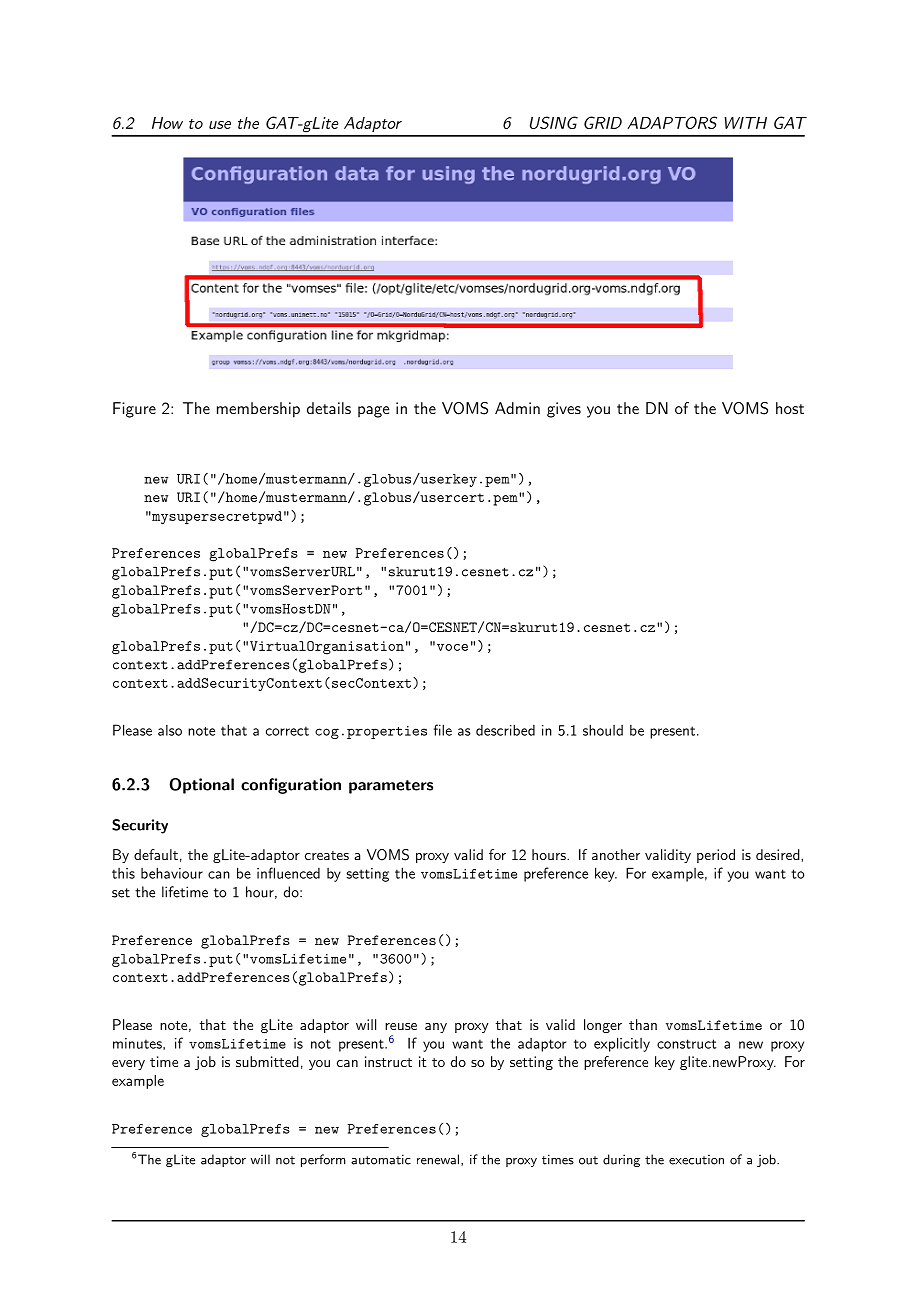 The height and width of the image is (1308, 924). What do you see at coordinates (564, 410) in the image?
I see `gives` at bounding box center [564, 410].
